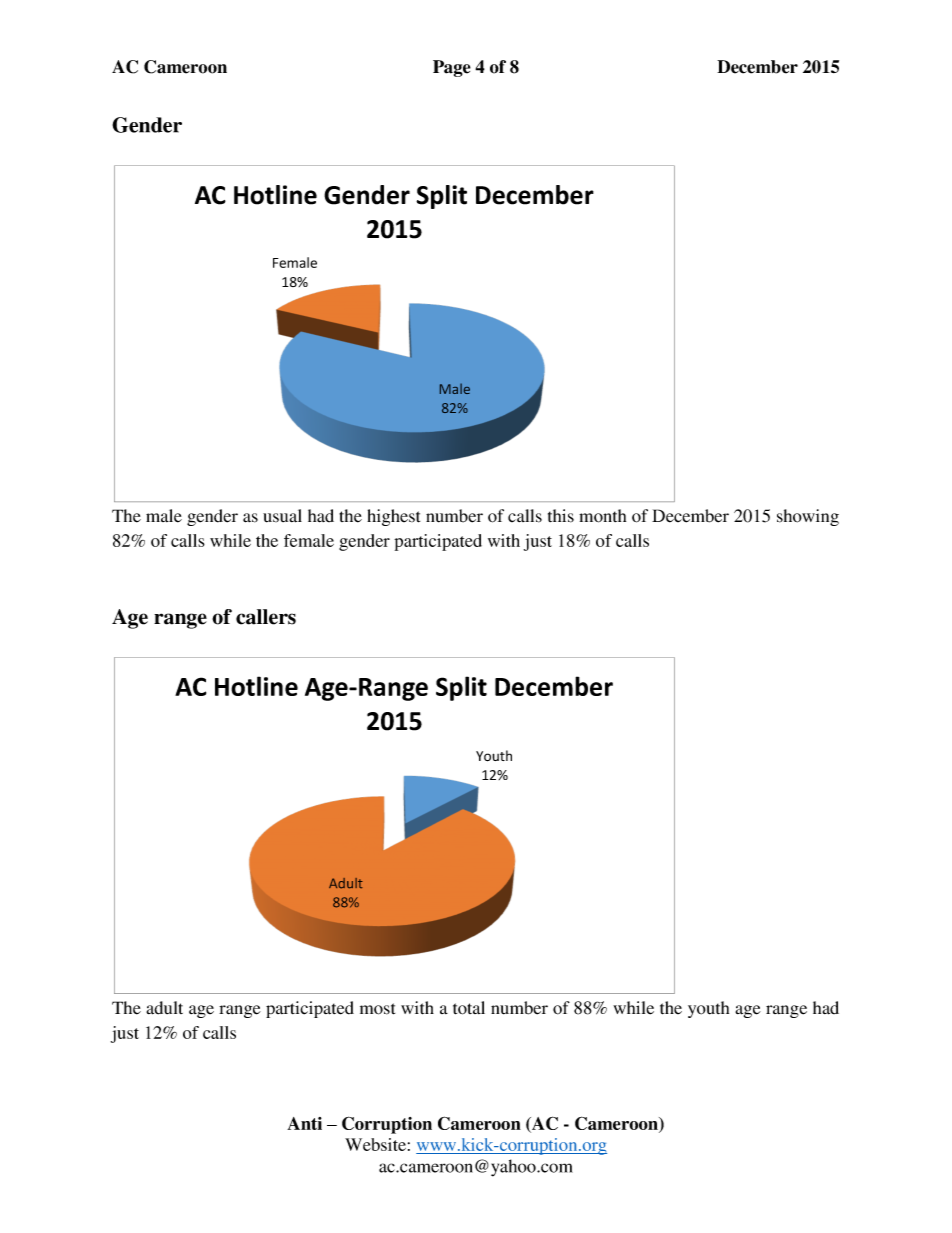  I want to click on this, so click(561, 516).
